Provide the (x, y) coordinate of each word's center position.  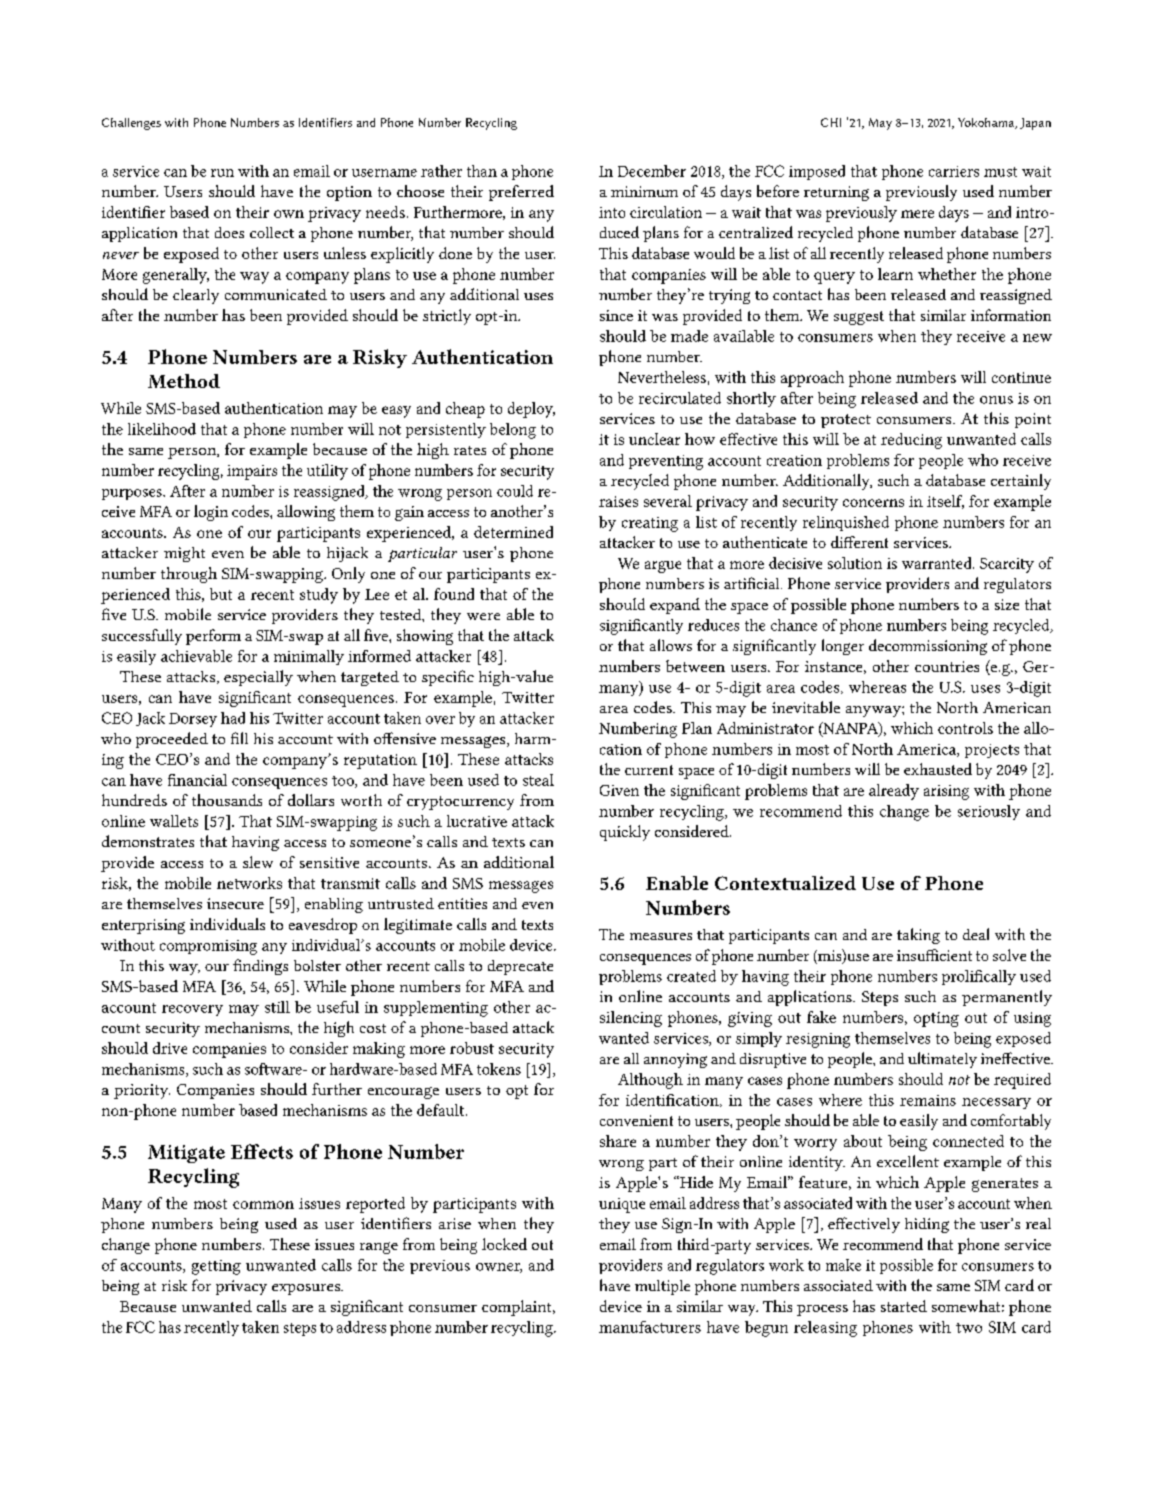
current (649, 770)
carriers (954, 171)
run (222, 173)
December (652, 171)
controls (965, 728)
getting (216, 1267)
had (233, 718)
